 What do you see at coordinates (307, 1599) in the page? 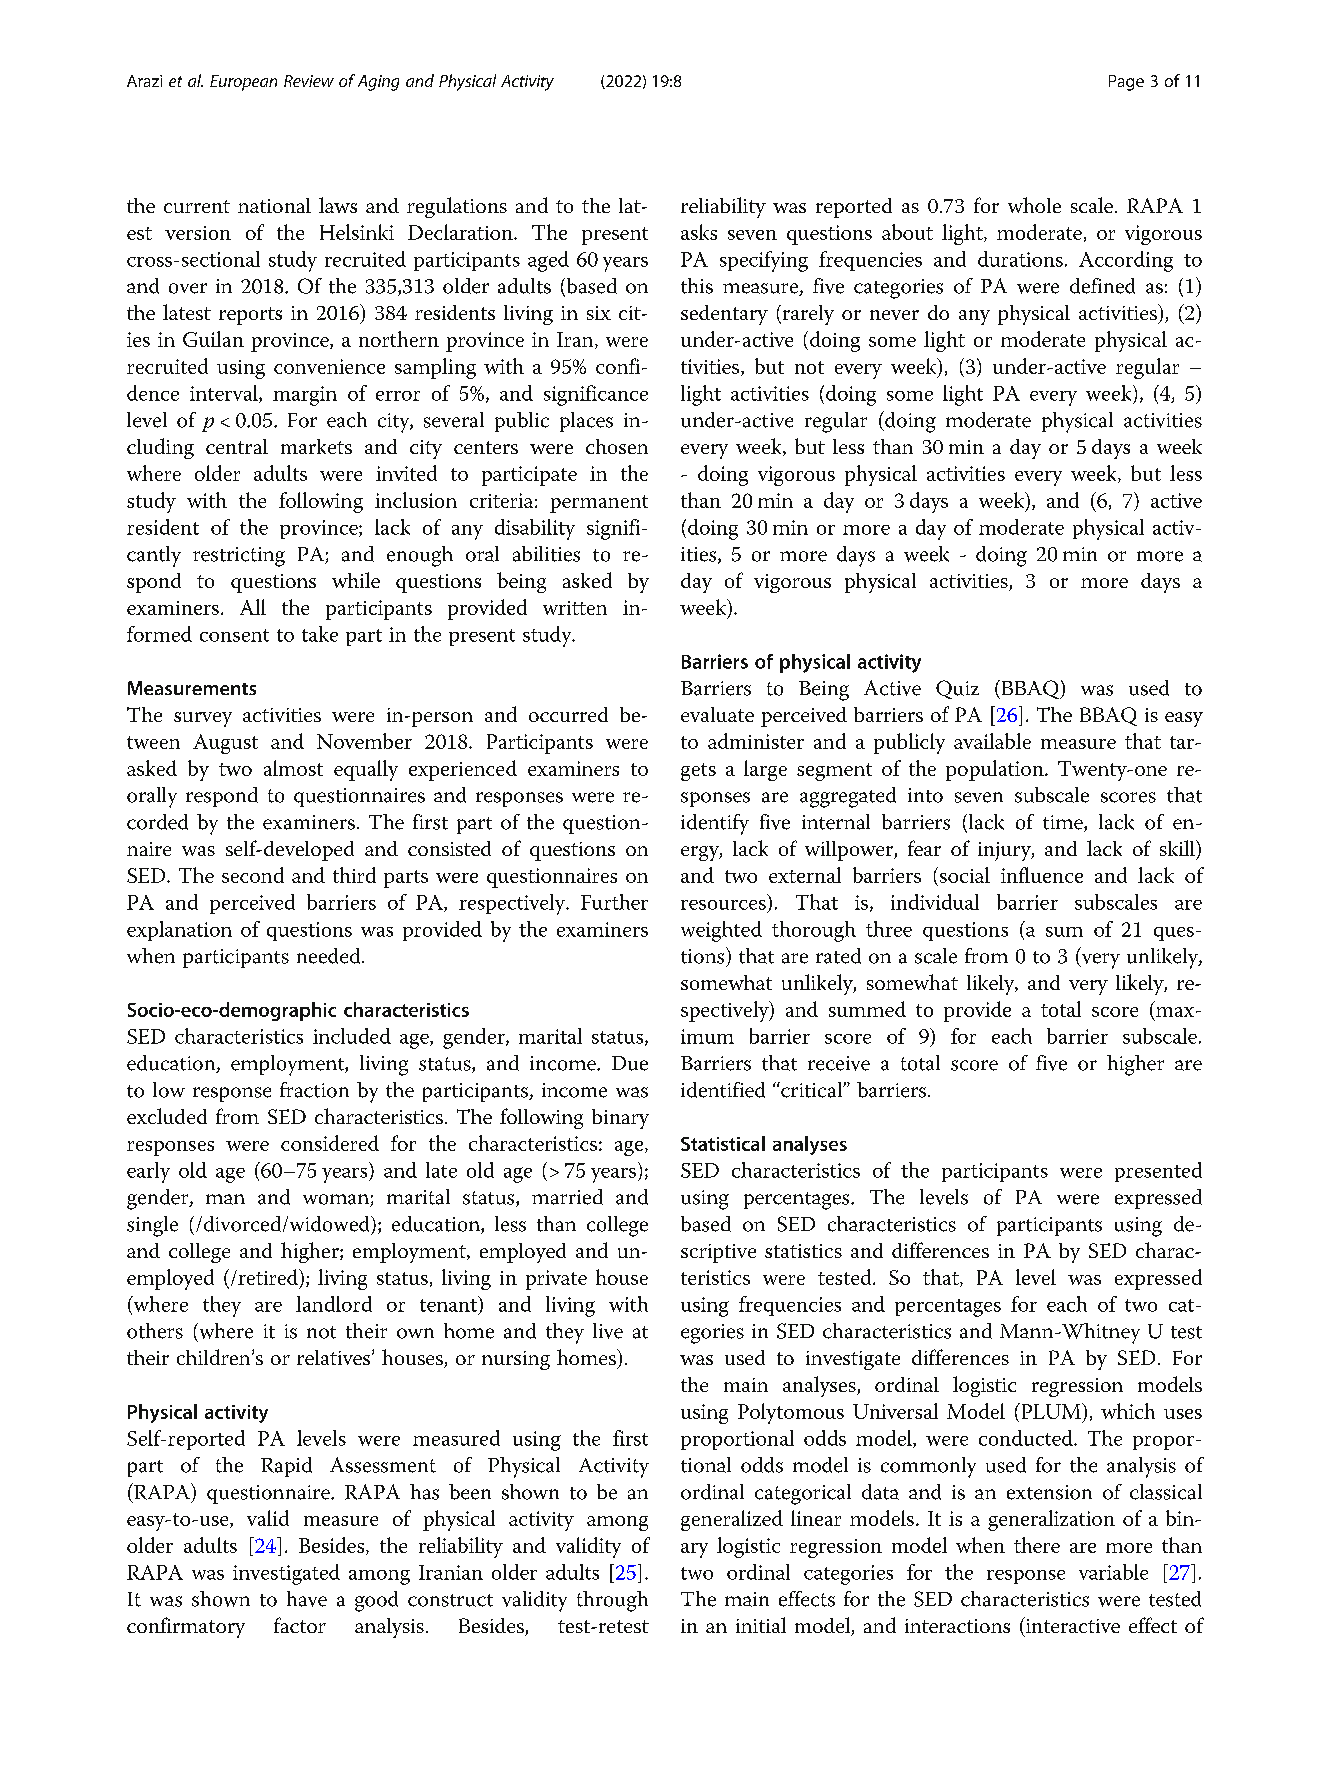
I see `have` at bounding box center [307, 1599].
